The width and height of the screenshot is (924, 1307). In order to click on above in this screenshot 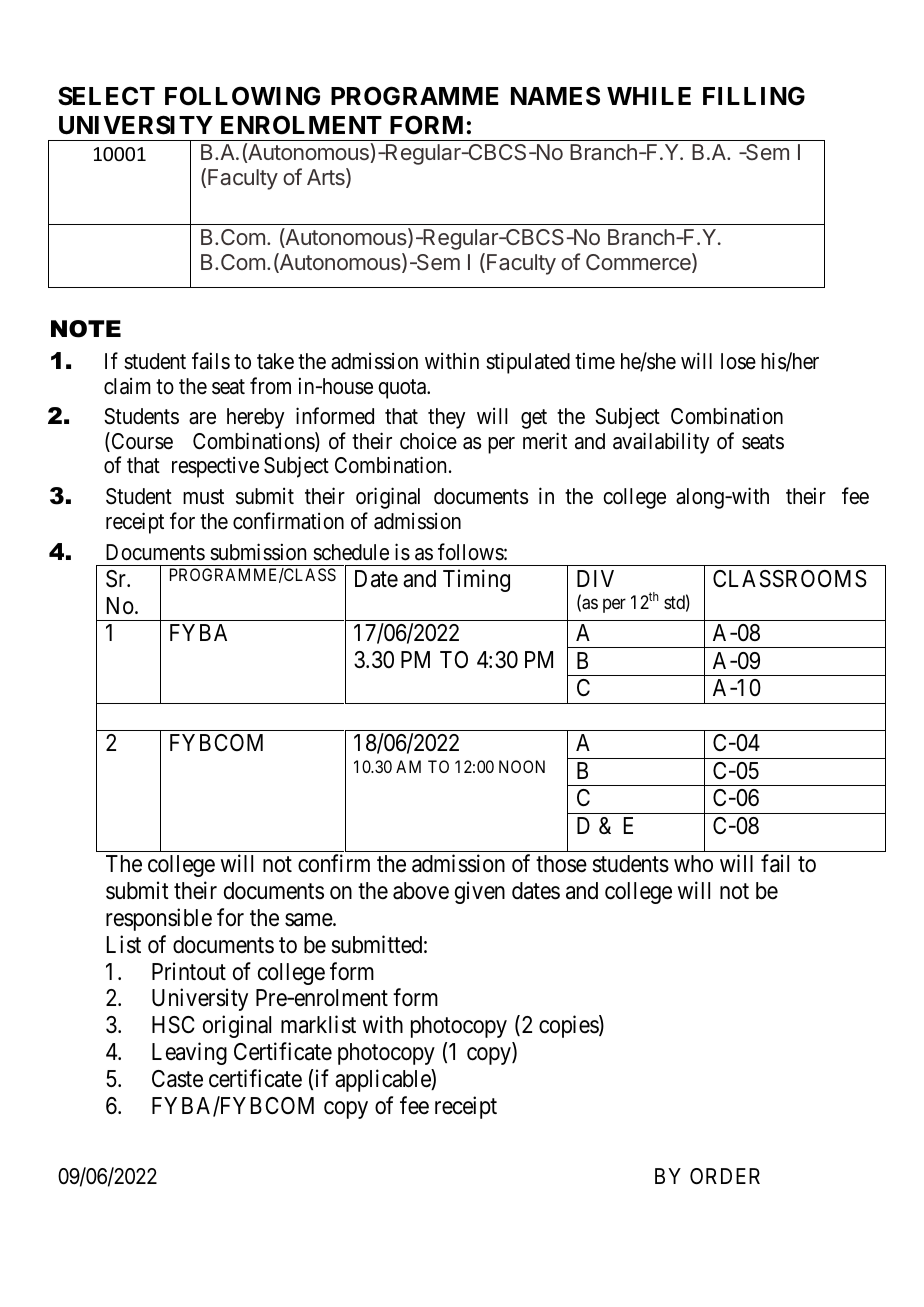, I will do `click(421, 891)`.
